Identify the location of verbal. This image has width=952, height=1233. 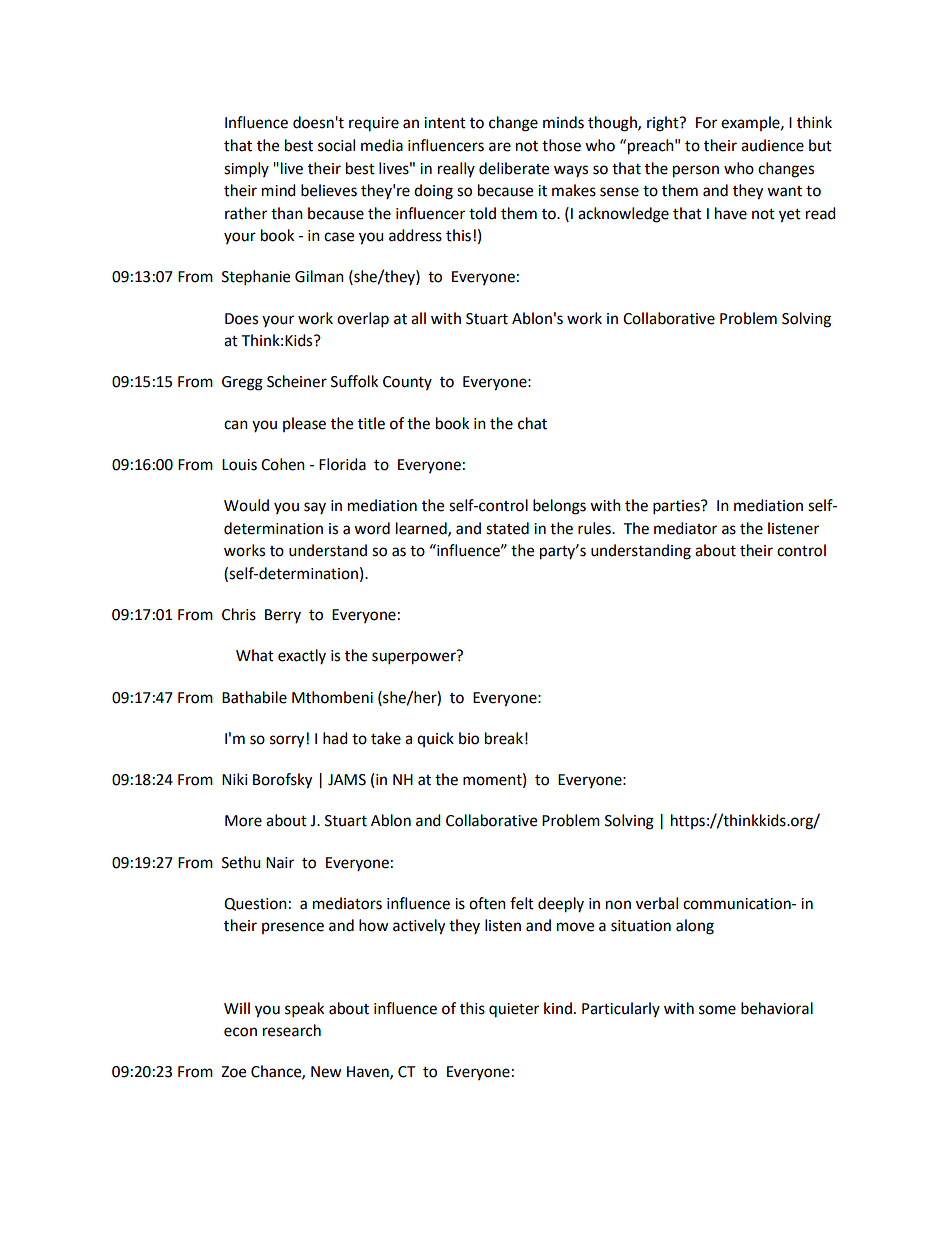
(657, 903).
